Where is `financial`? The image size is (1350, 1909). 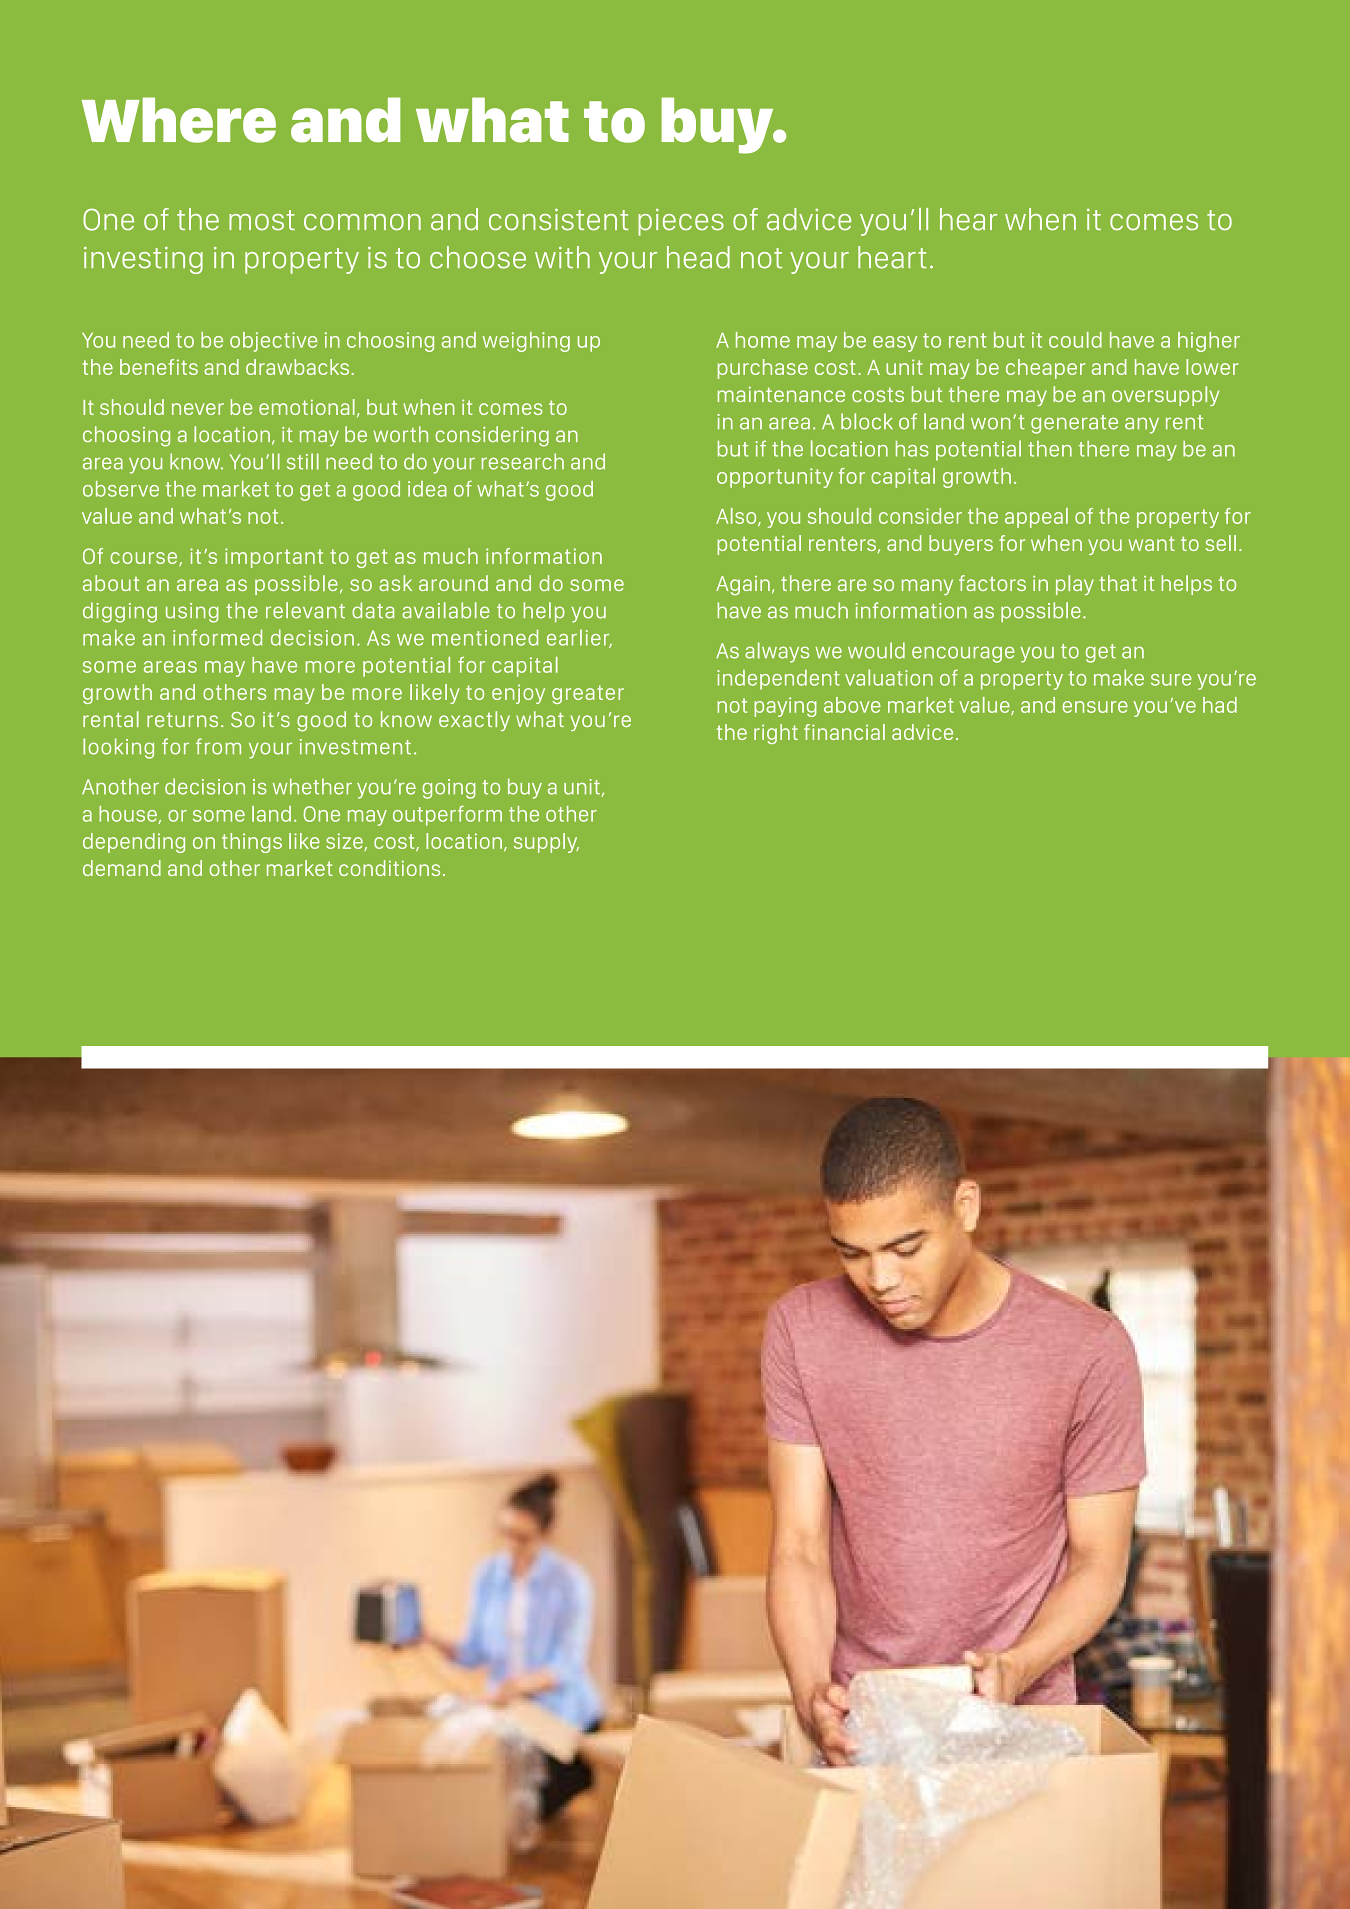 financial is located at coordinates (844, 732).
